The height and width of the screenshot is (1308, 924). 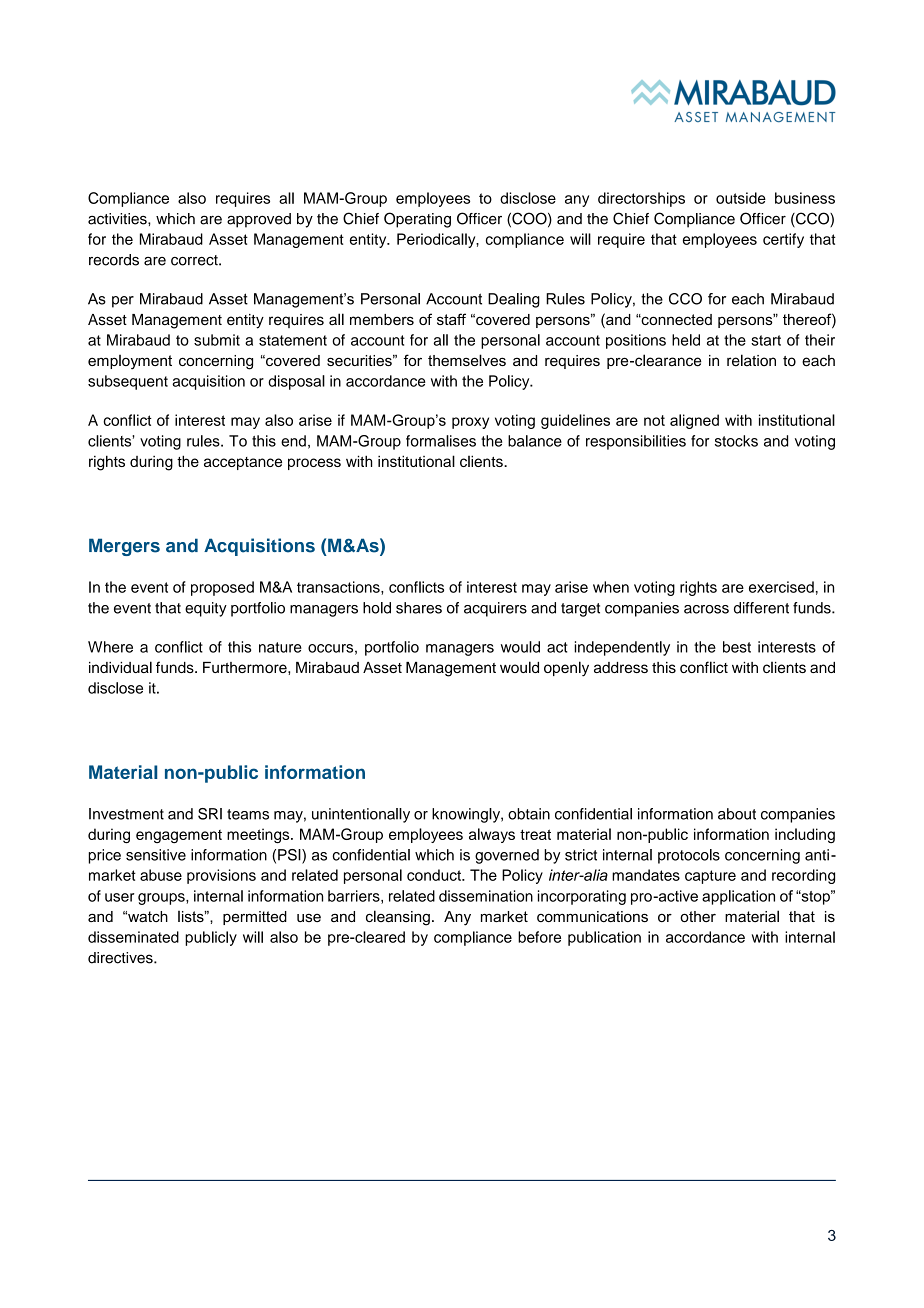 I want to click on SRI, so click(x=210, y=814).
